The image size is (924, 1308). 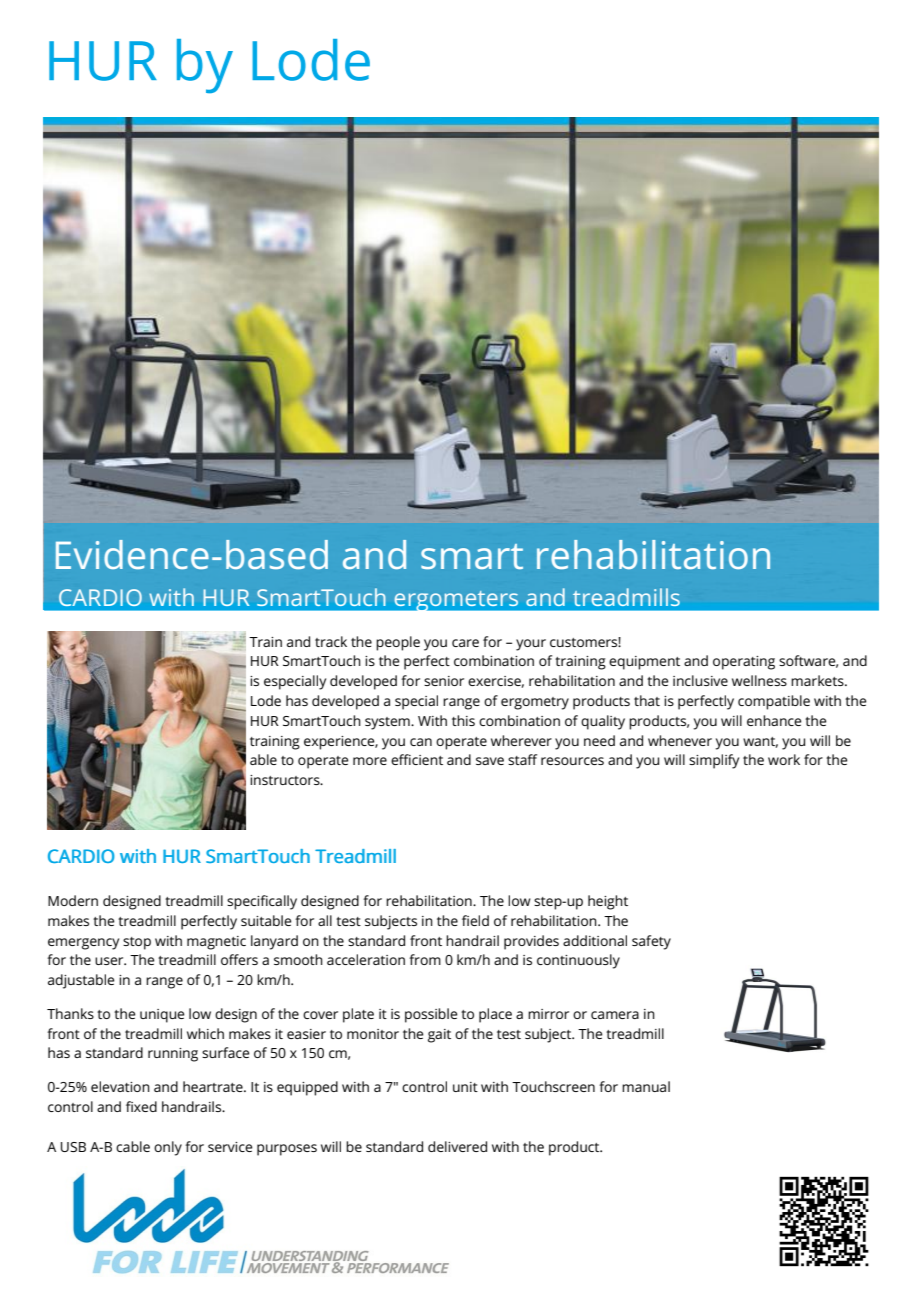 I want to click on possible, so click(x=431, y=1015).
